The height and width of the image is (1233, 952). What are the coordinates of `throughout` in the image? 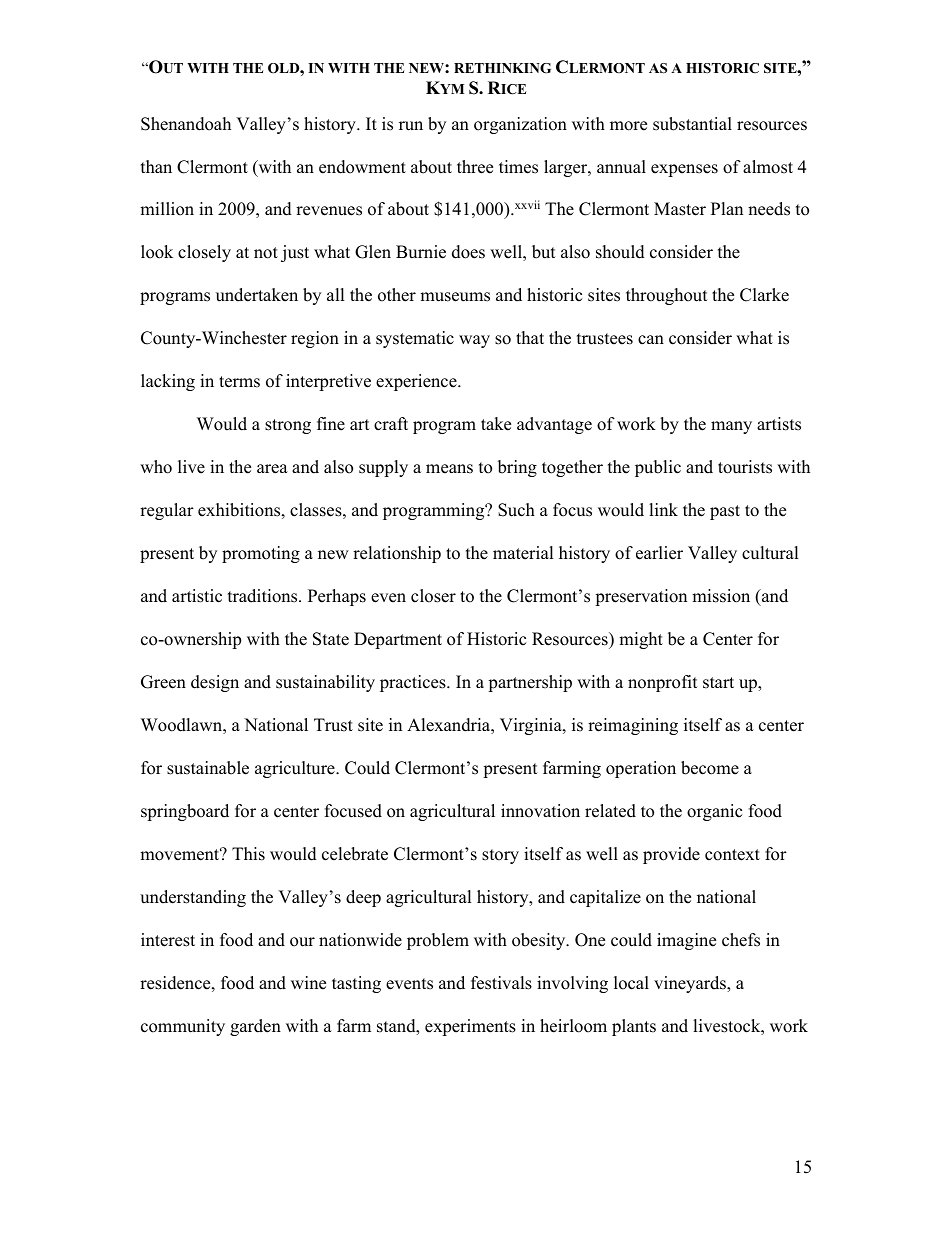 It's located at (667, 296).
